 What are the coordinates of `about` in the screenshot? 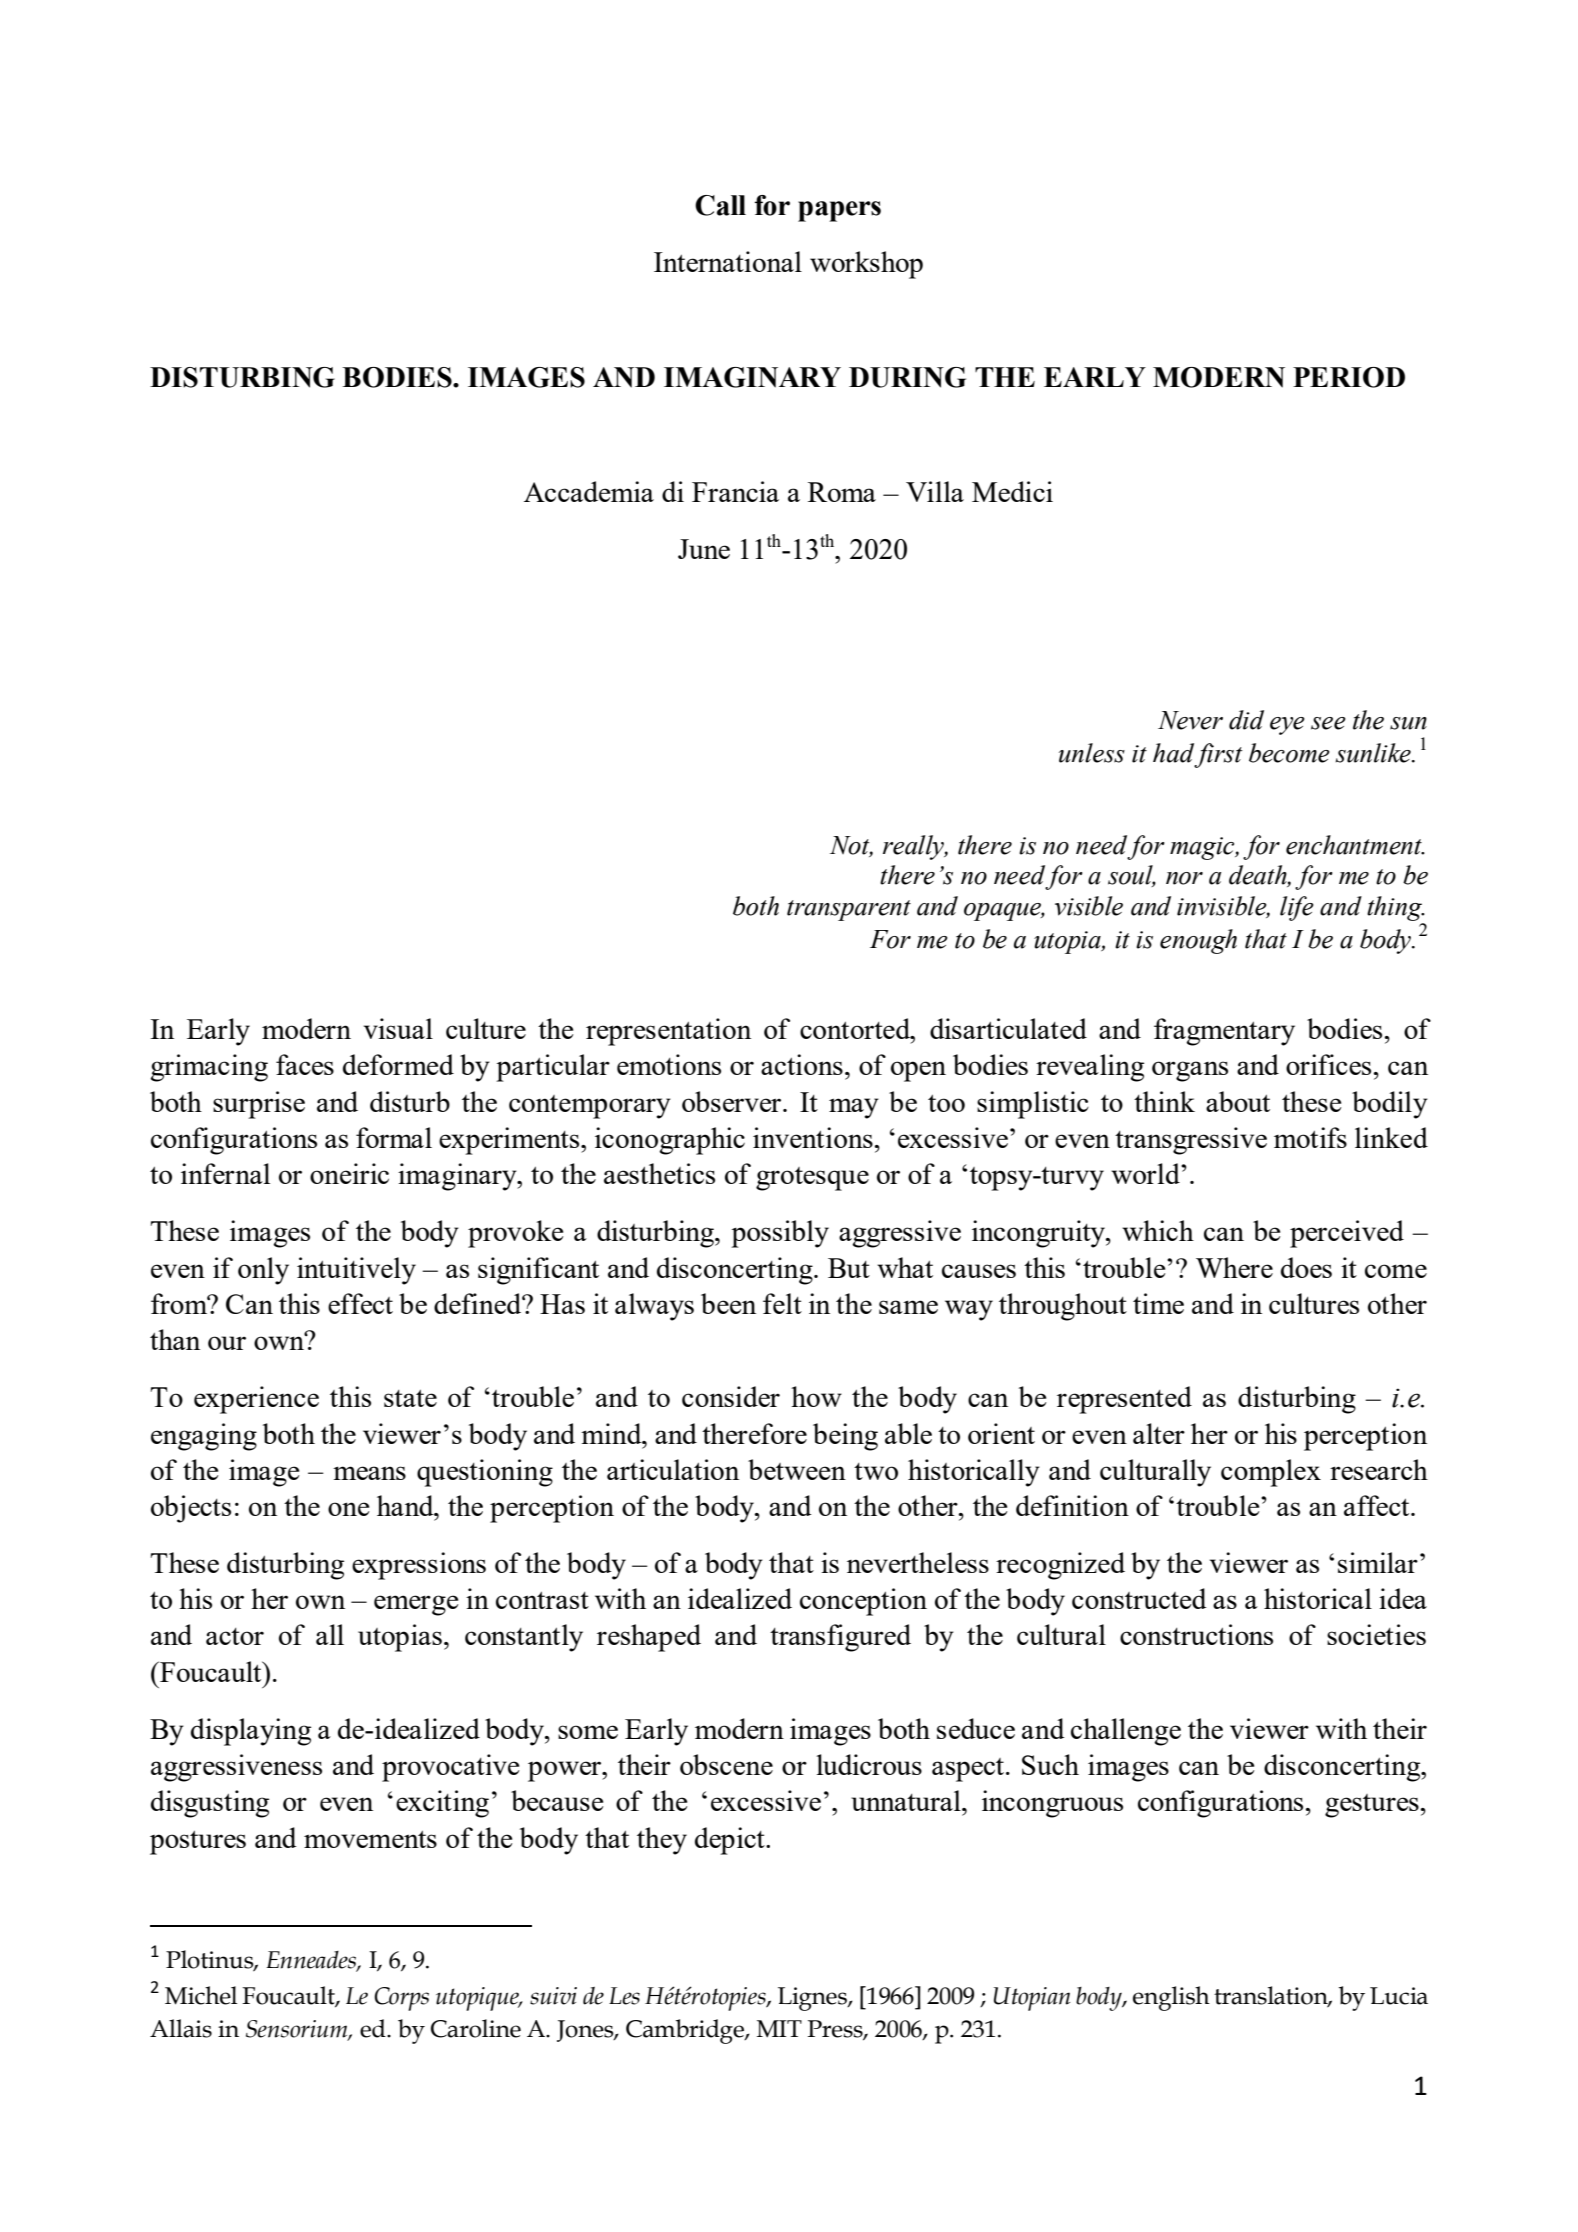 It's located at (1238, 1101).
